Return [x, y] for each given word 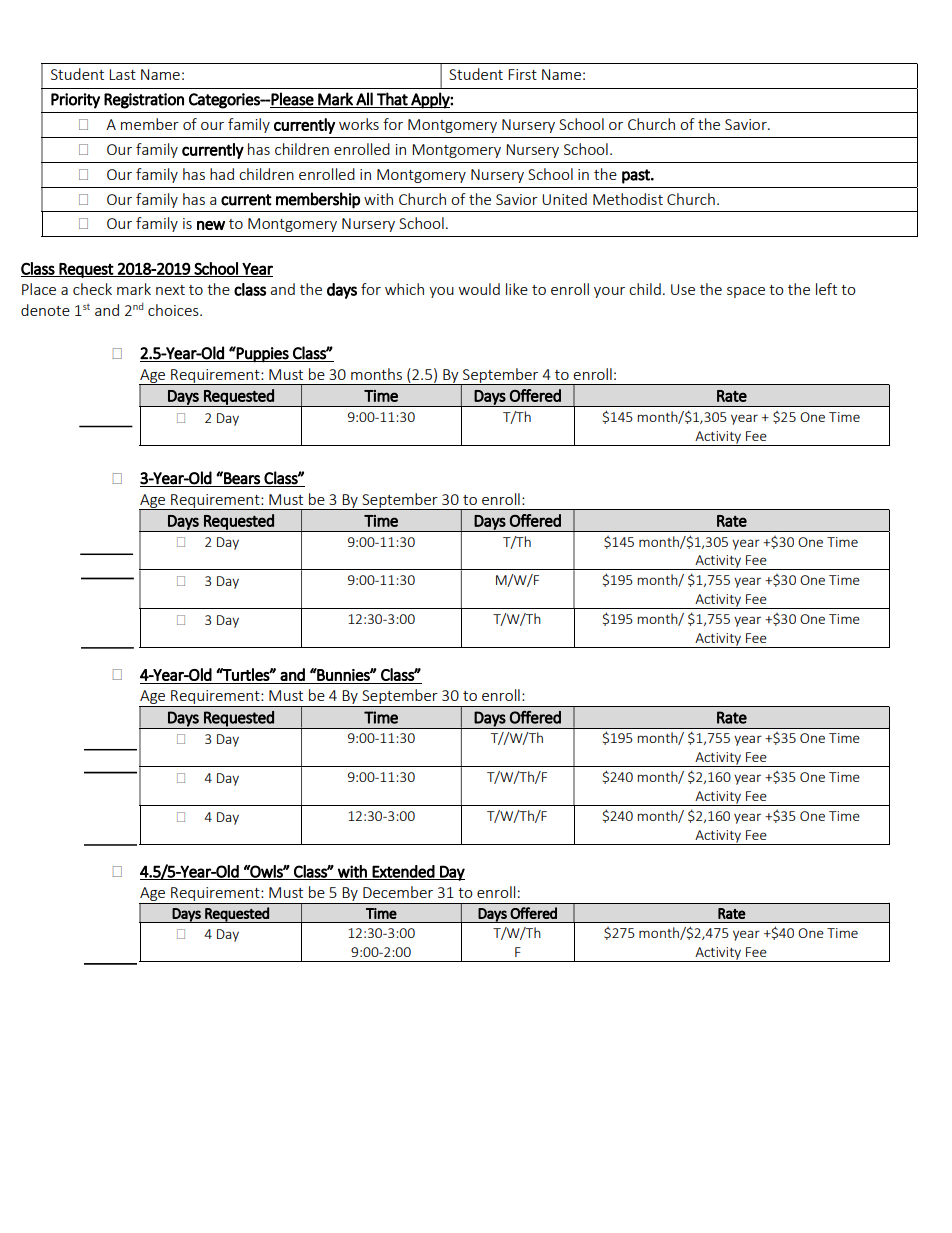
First [522, 74]
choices [174, 310]
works [359, 124]
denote [45, 310]
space [746, 292]
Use [683, 289]
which [404, 289]
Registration [144, 101]
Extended [403, 872]
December [398, 892]
